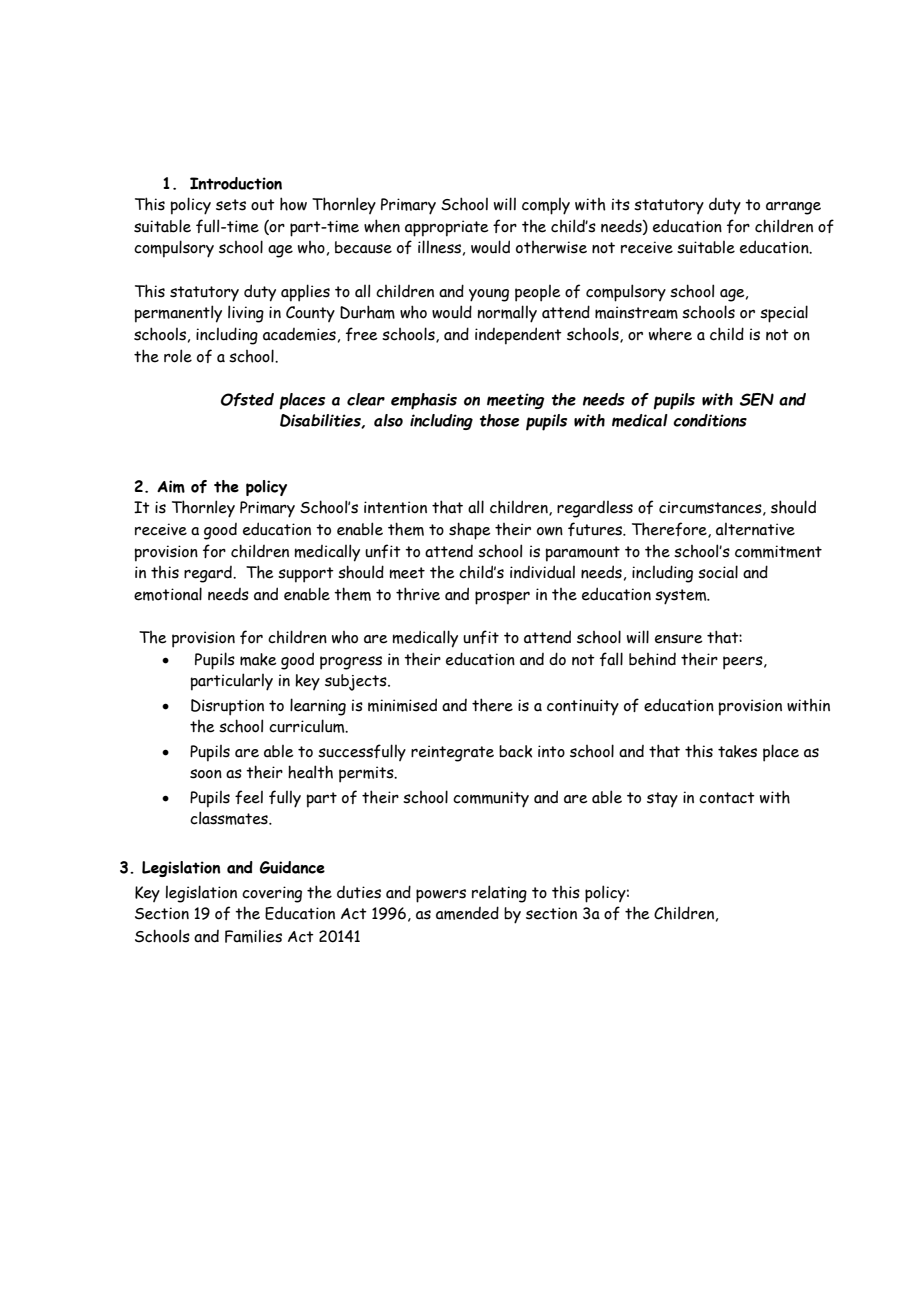 This image has width=924, height=1308. Describe the element at coordinates (231, 205) in the image. I see `sets` at that location.
